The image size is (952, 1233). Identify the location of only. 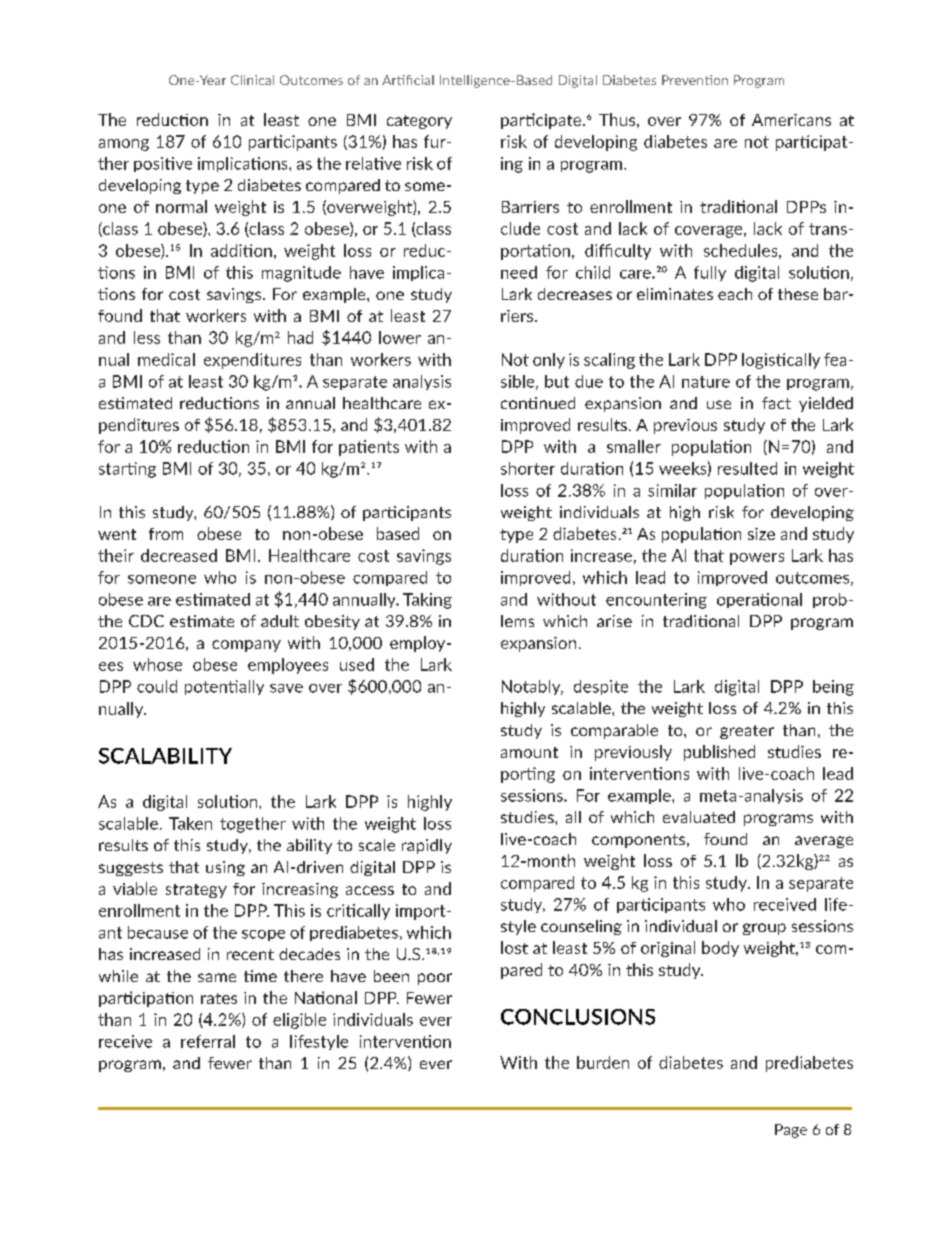
(549, 361).
